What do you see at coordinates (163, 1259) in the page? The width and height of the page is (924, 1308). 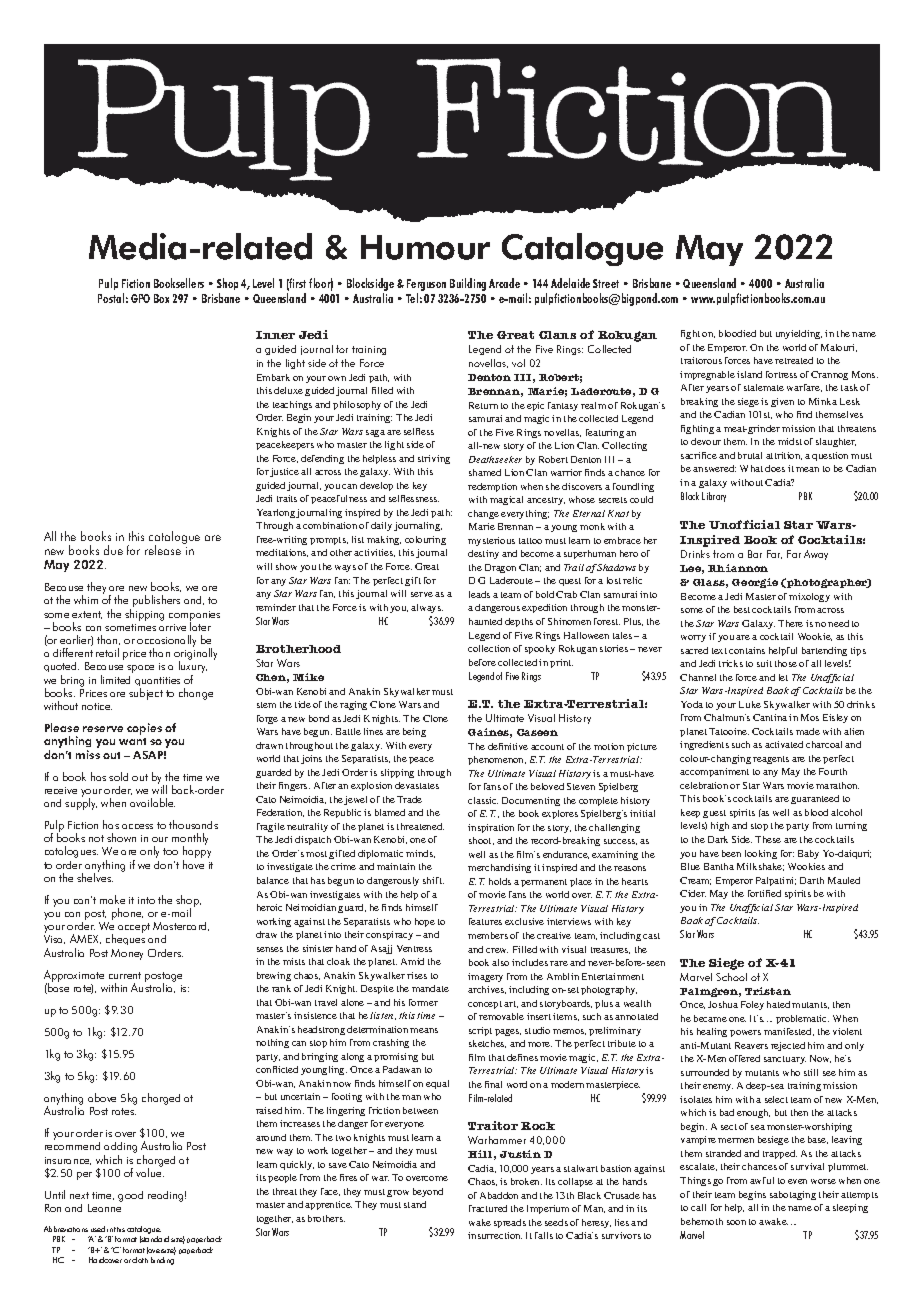 I see `binding` at bounding box center [163, 1259].
